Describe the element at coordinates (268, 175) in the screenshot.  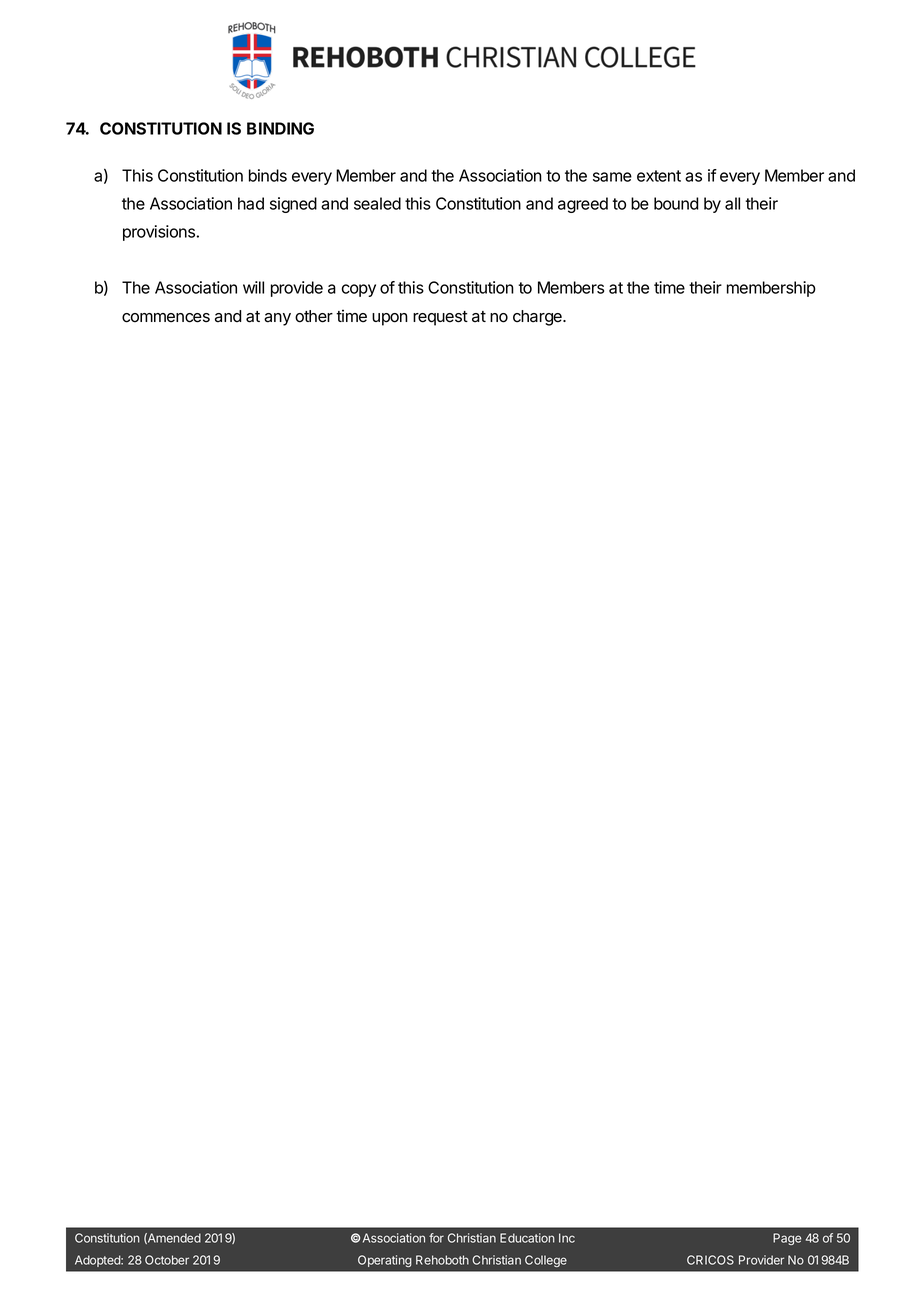
I see `binds` at that location.
